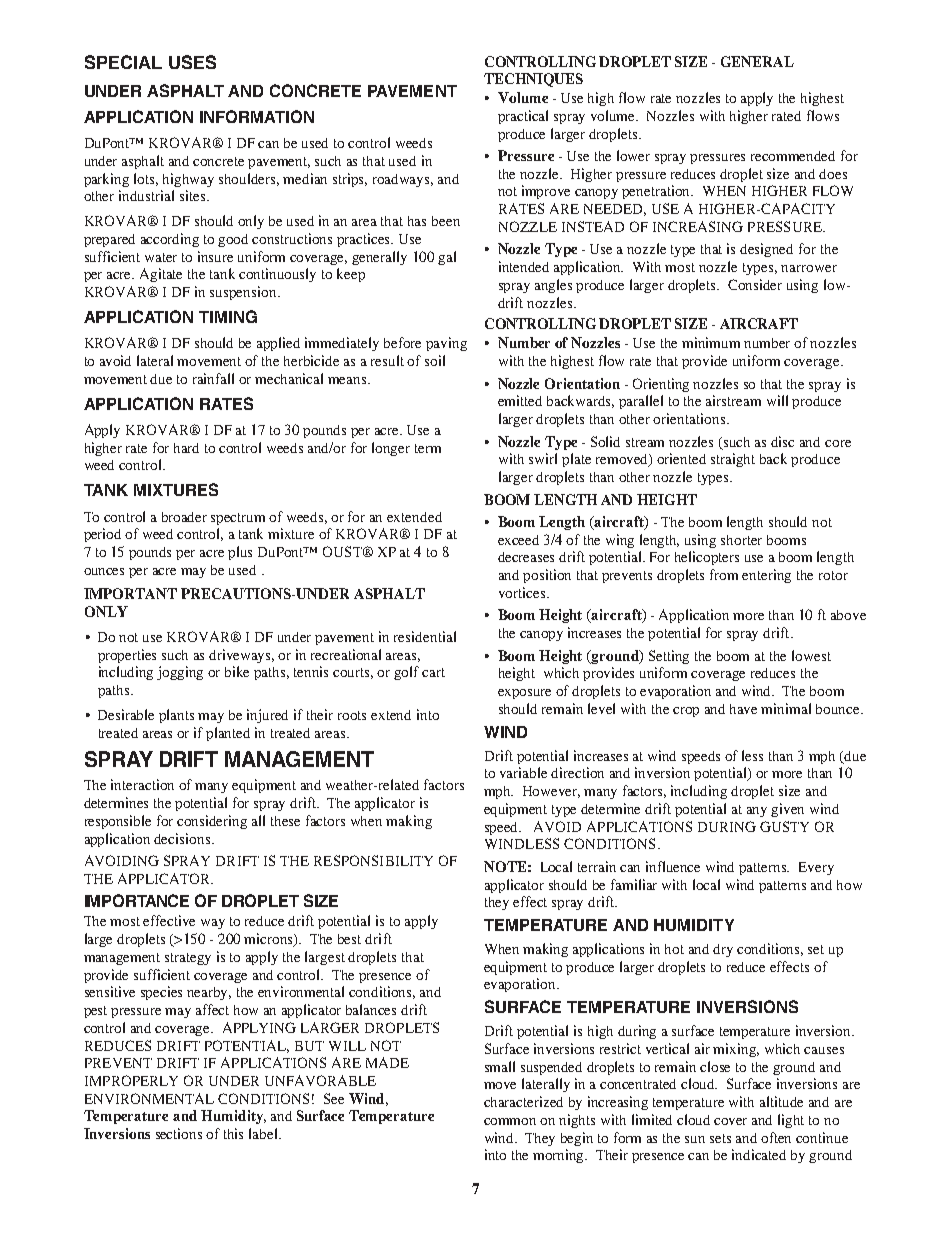 The height and width of the image is (1233, 952). Describe the element at coordinates (523, 592) in the image. I see `vortices` at that location.
